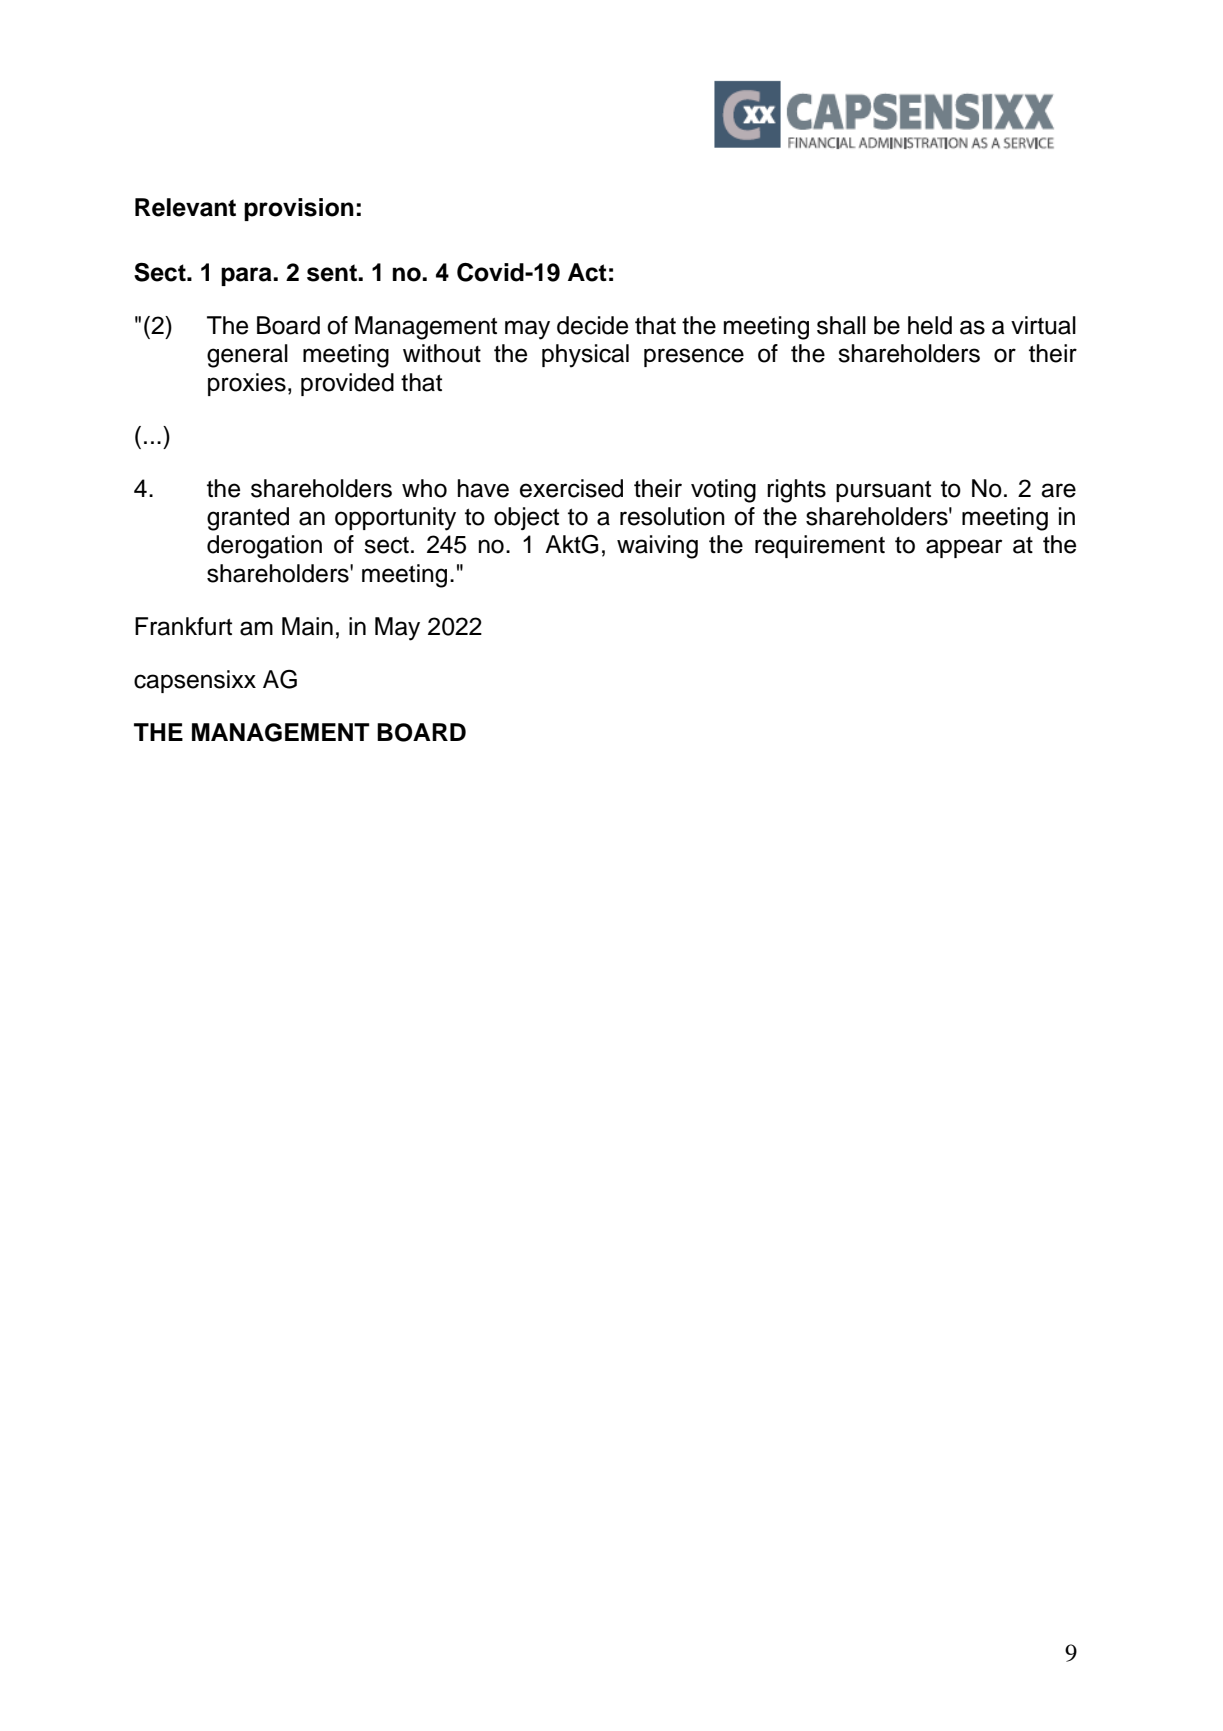 Image resolution: width=1223 pixels, height=1731 pixels. What do you see at coordinates (657, 547) in the document?
I see `waiving` at bounding box center [657, 547].
